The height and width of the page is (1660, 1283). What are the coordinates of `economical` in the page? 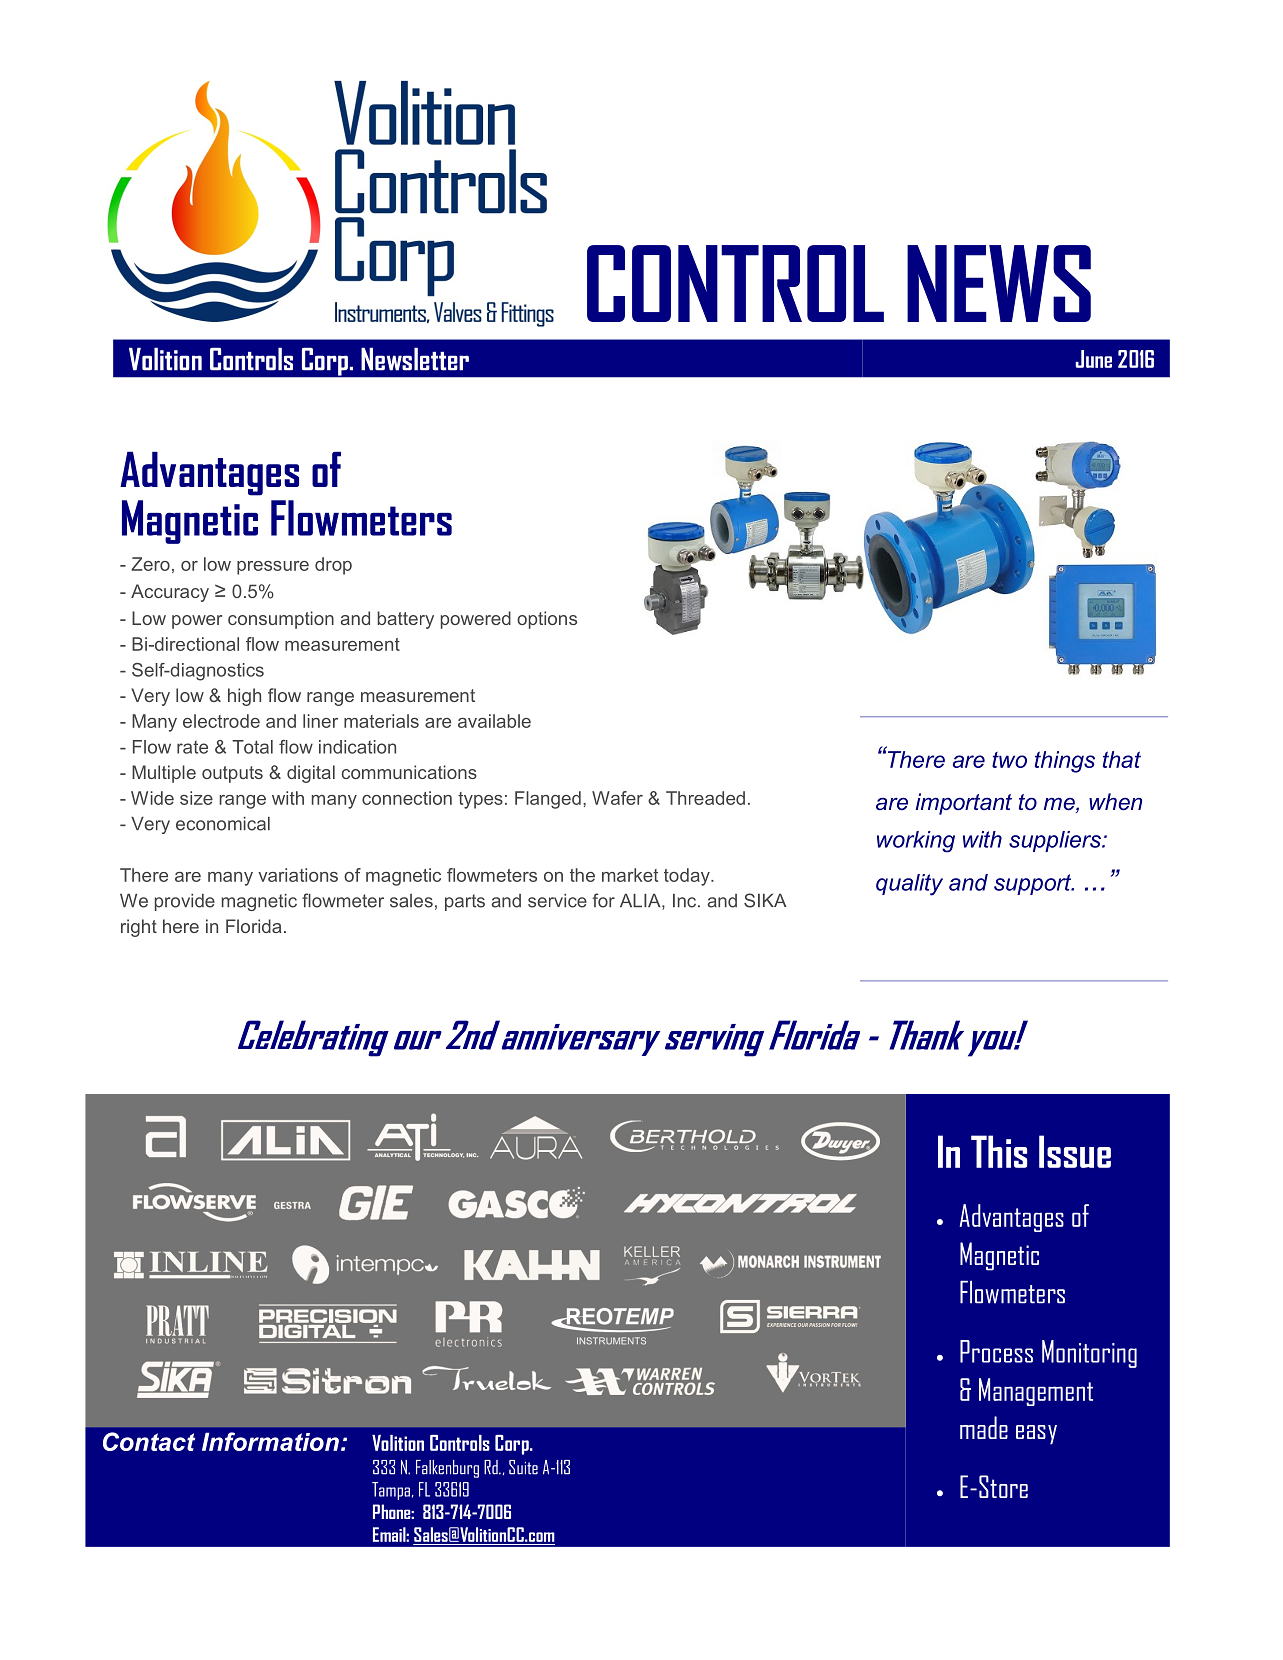 It's located at (223, 824).
